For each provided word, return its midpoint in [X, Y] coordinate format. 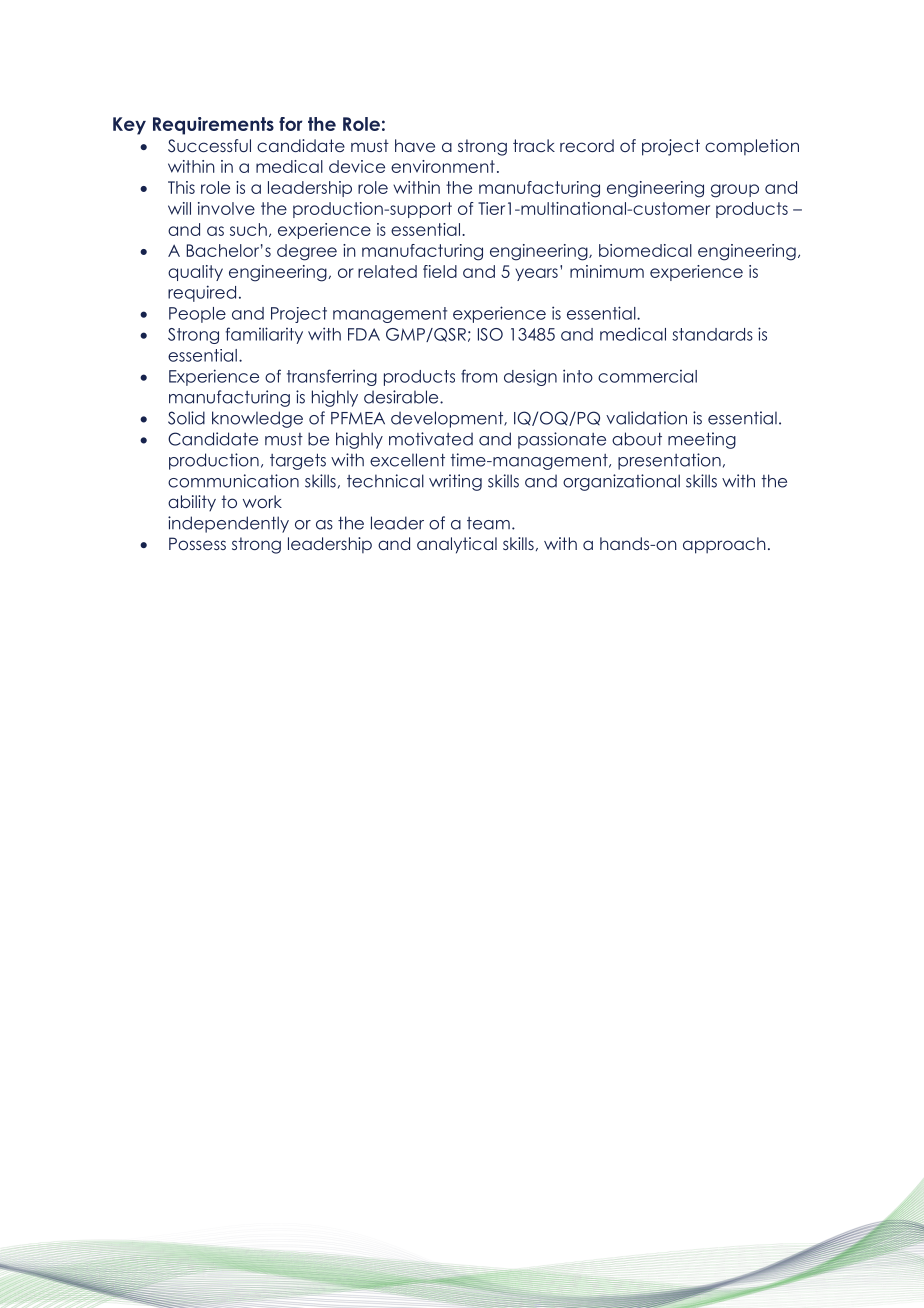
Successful [209, 146]
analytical [457, 545]
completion [752, 147]
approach [724, 545]
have [415, 145]
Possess [197, 543]
